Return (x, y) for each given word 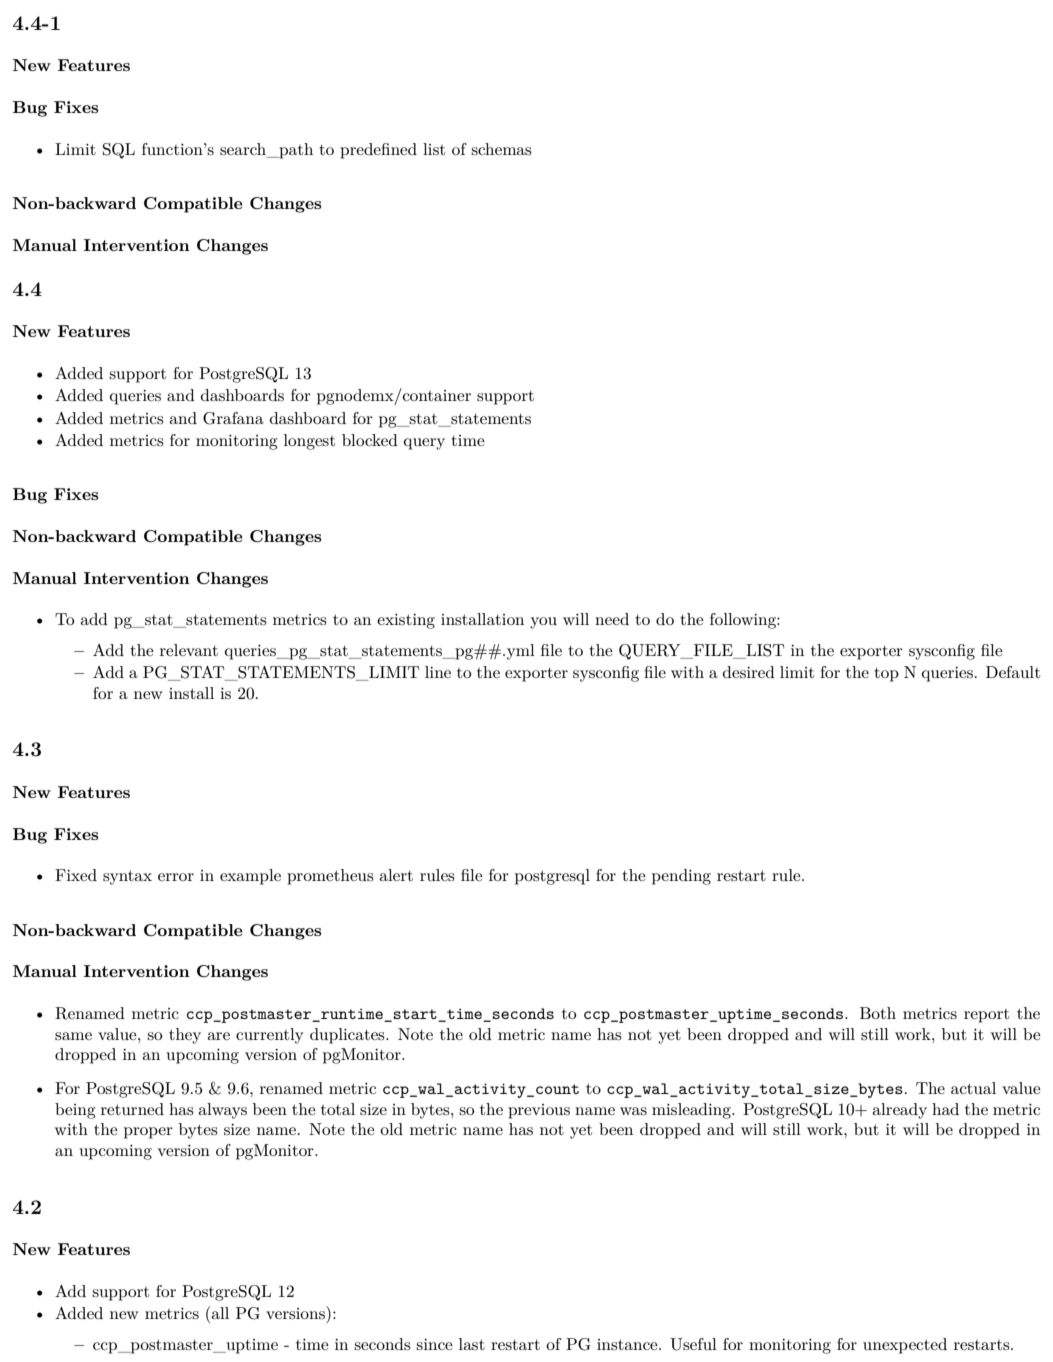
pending (681, 877)
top (886, 674)
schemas (501, 149)
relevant (189, 650)
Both (878, 1013)
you (543, 623)
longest (309, 442)
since (434, 1344)
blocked (370, 440)
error (176, 877)
